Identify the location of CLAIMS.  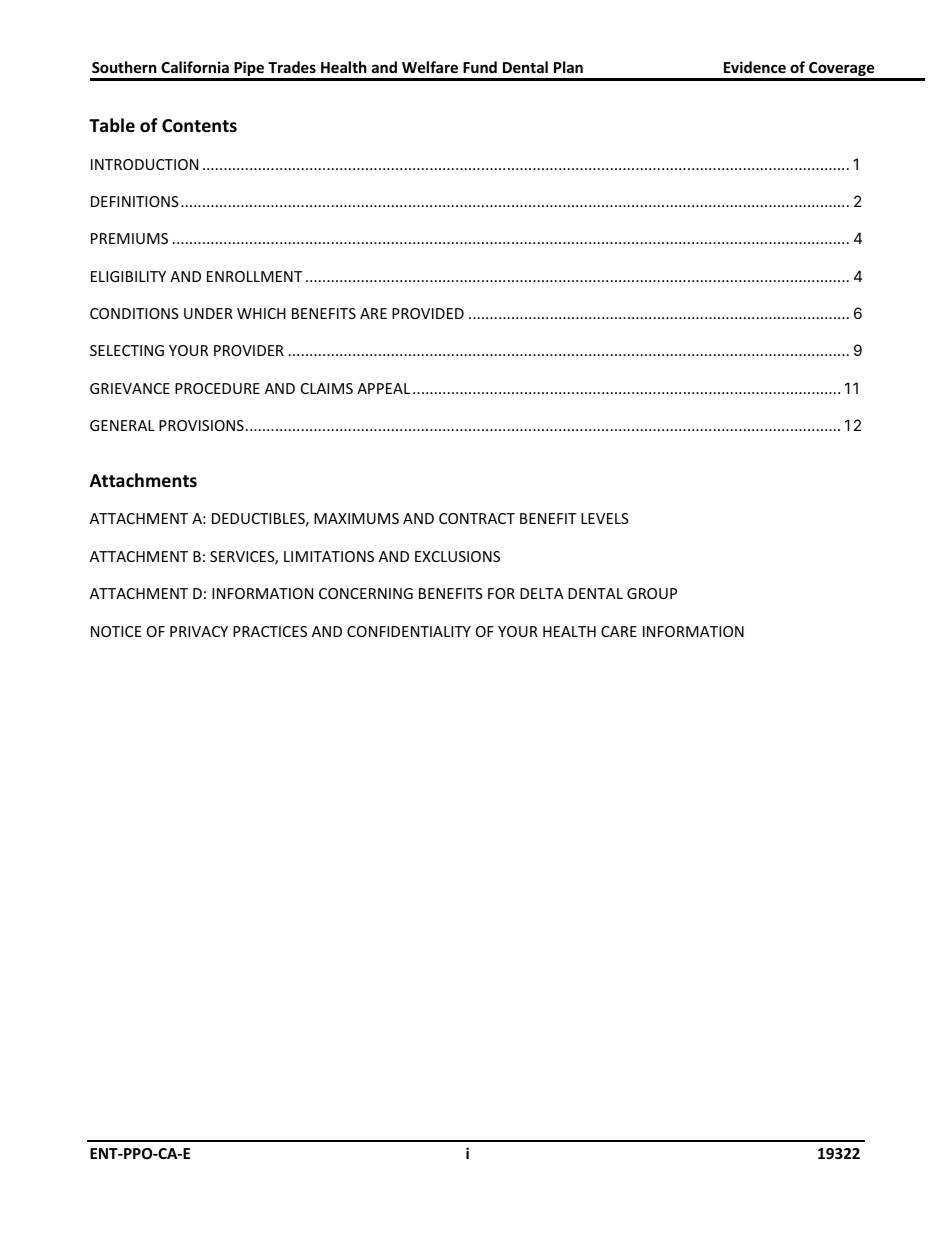
(327, 388).
